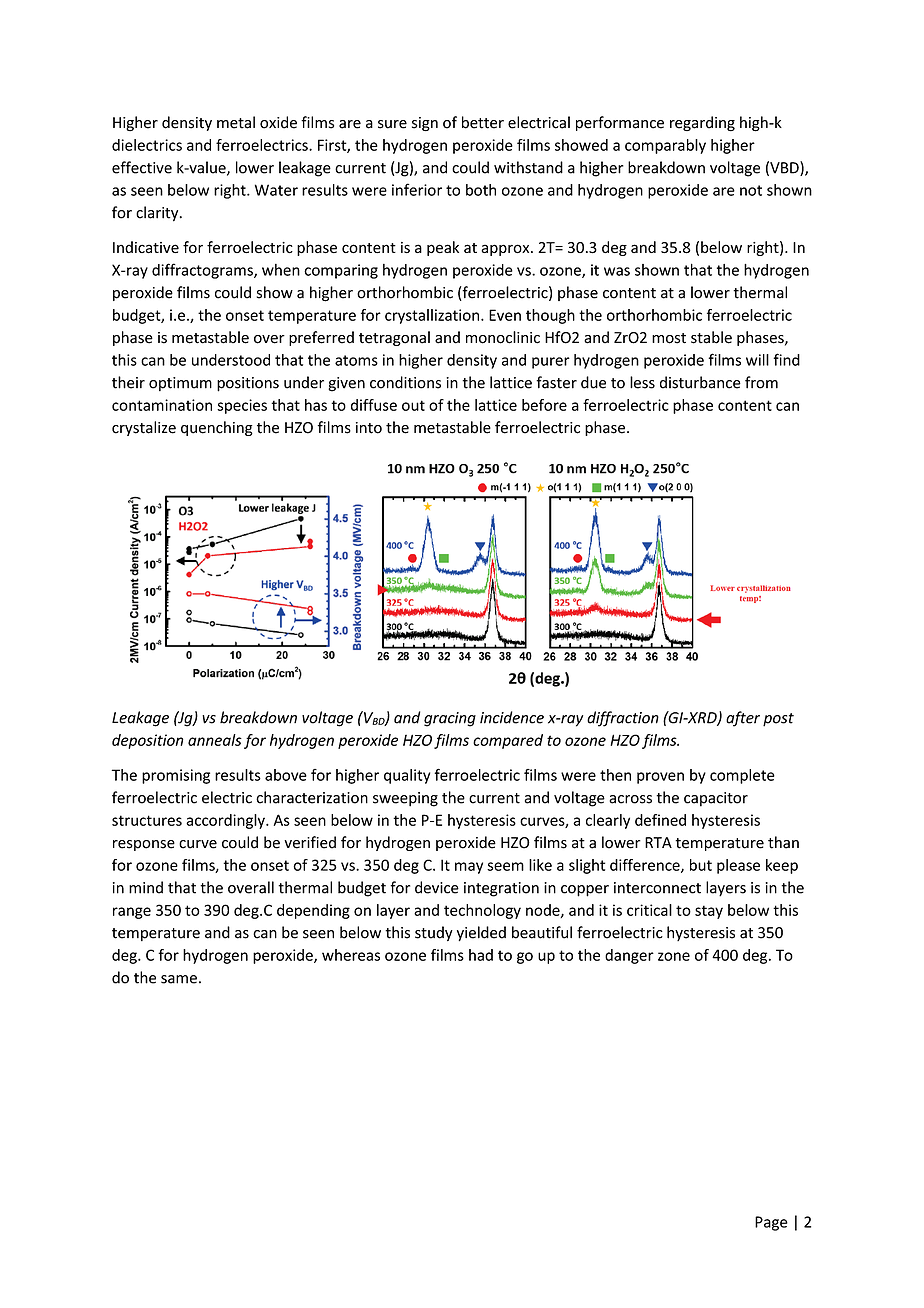  What do you see at coordinates (226, 821) in the screenshot?
I see `accordingly` at bounding box center [226, 821].
